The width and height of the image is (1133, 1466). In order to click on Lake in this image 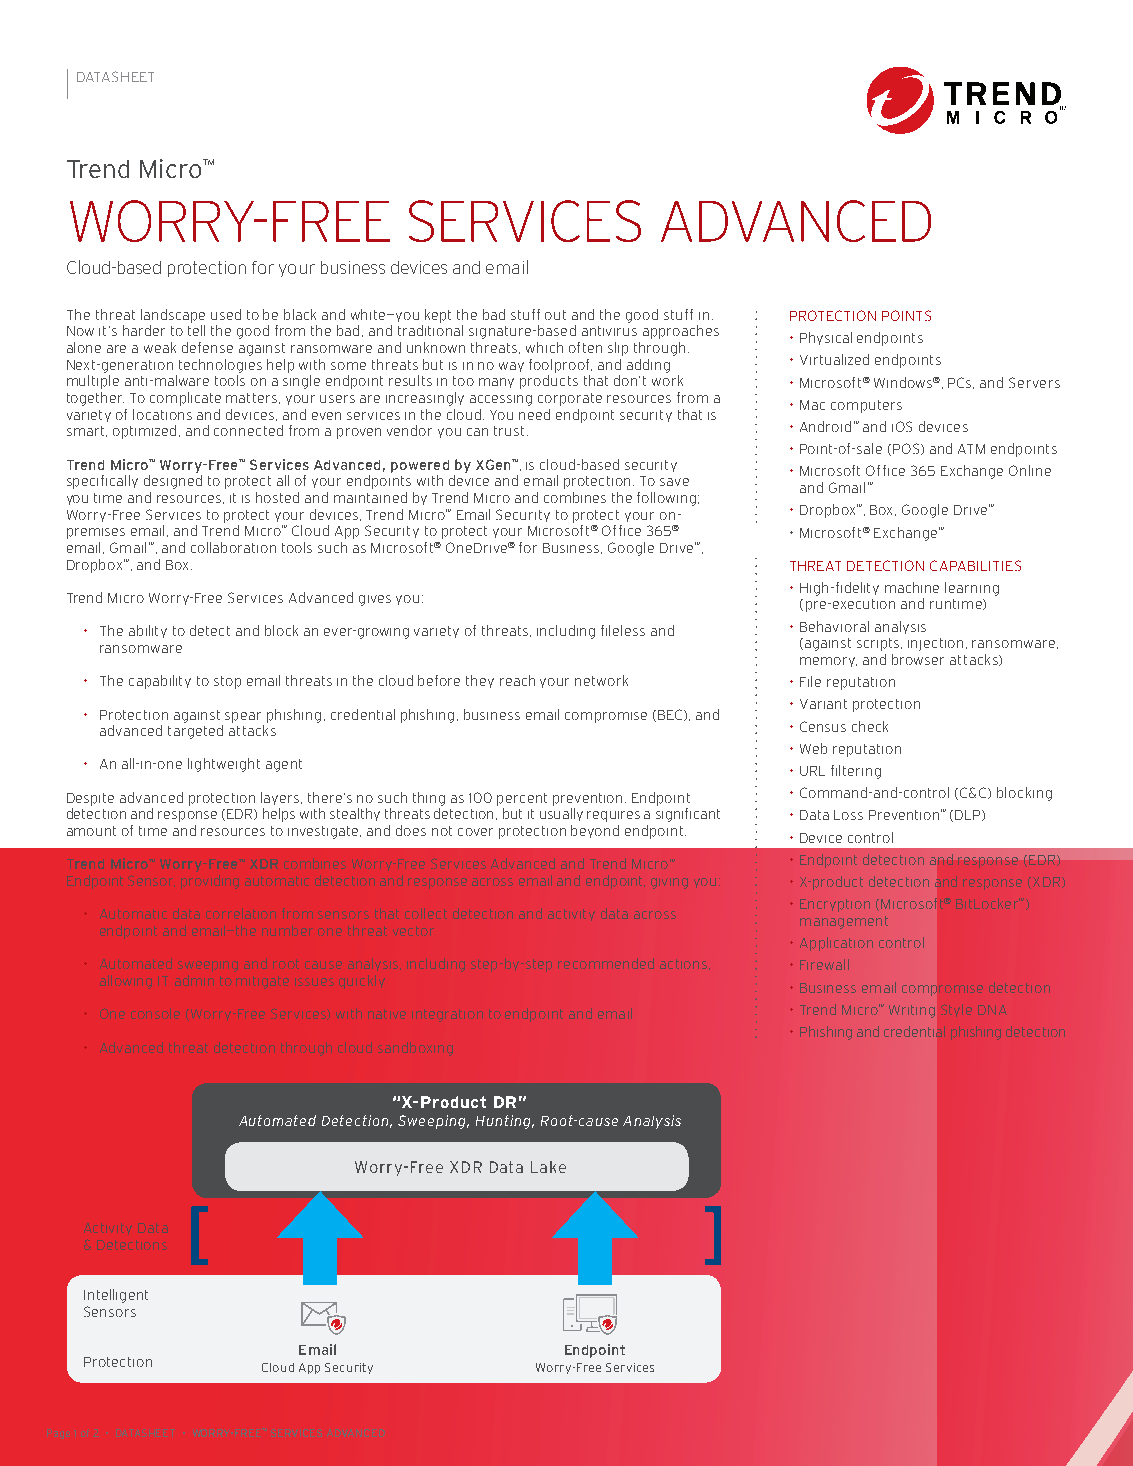, I will do `click(548, 1167)`.
